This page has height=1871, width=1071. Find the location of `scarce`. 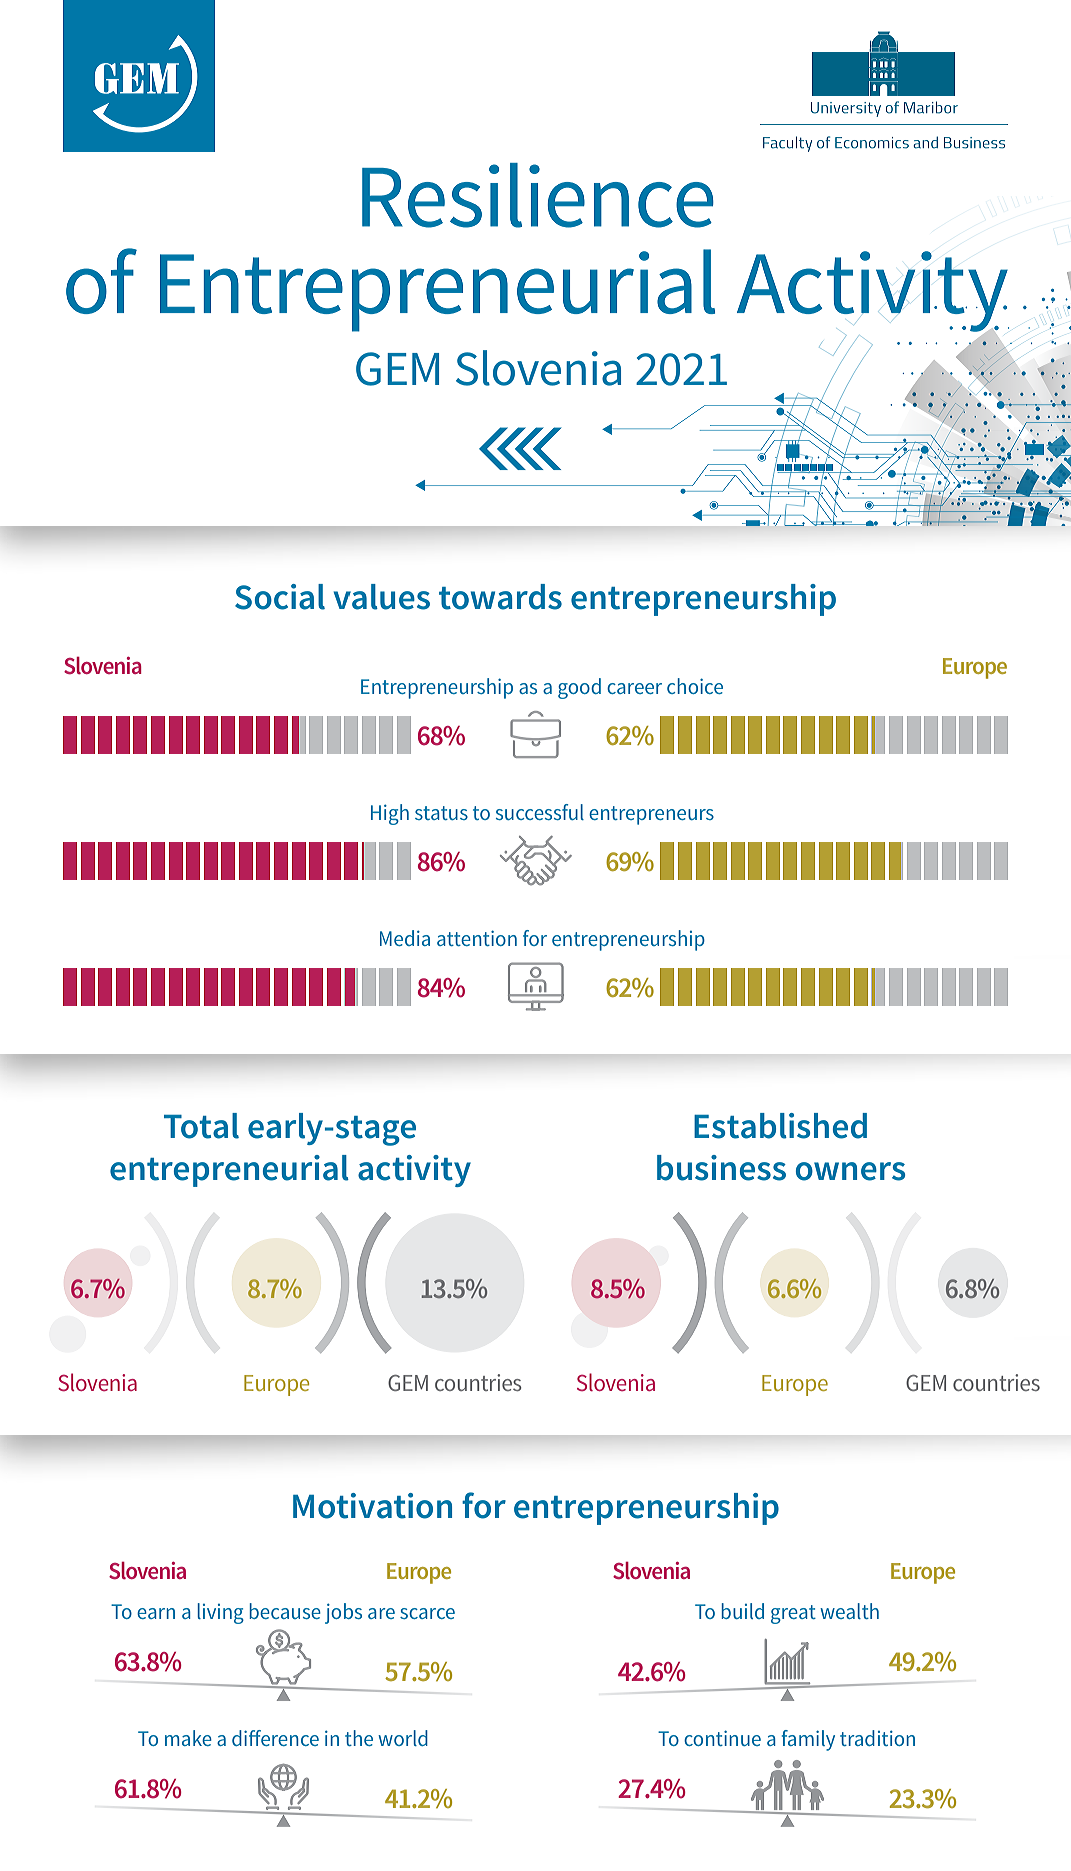

scarce is located at coordinates (427, 1613).
